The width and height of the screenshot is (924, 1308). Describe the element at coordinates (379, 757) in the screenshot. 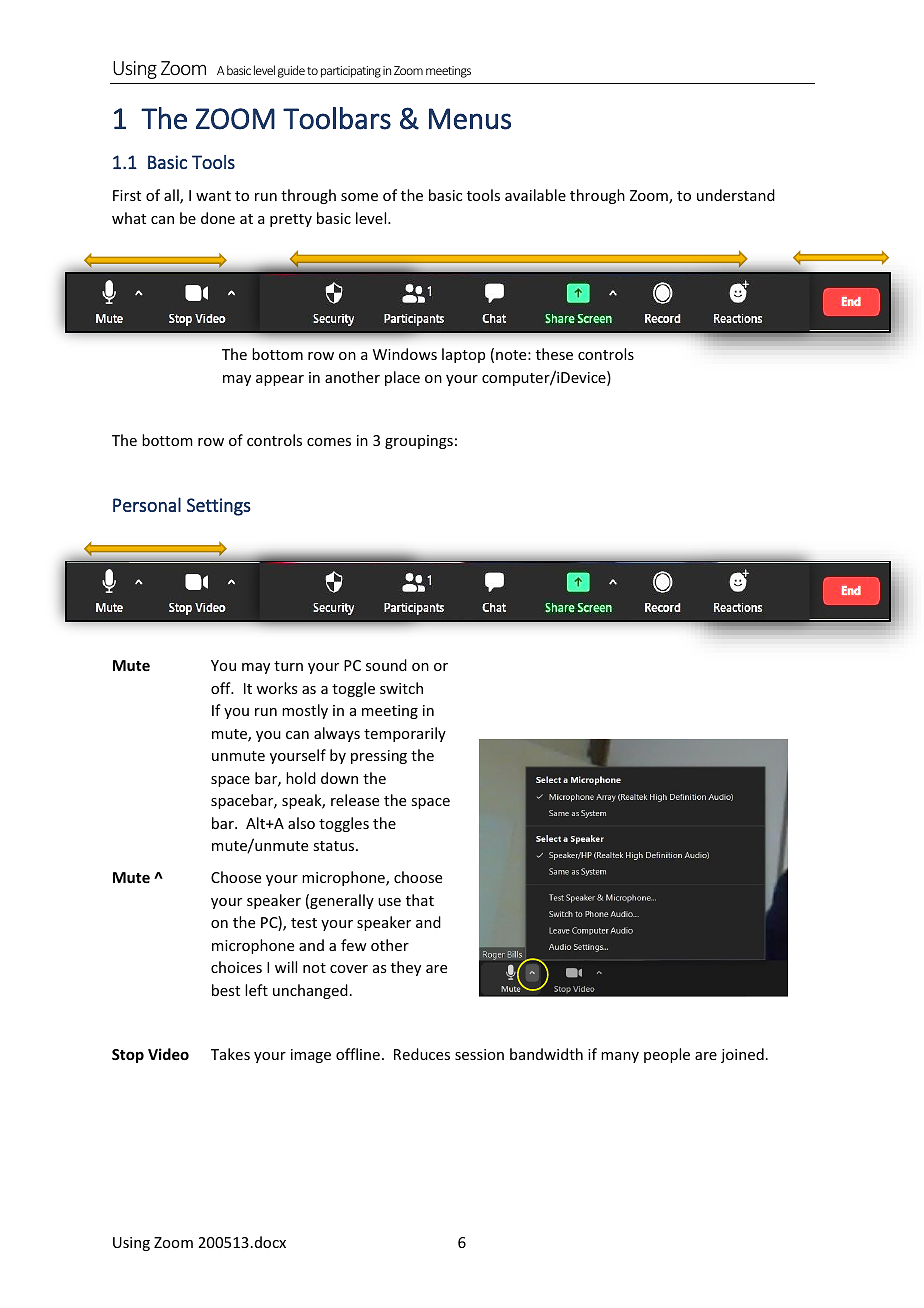

I see `pressing` at that location.
